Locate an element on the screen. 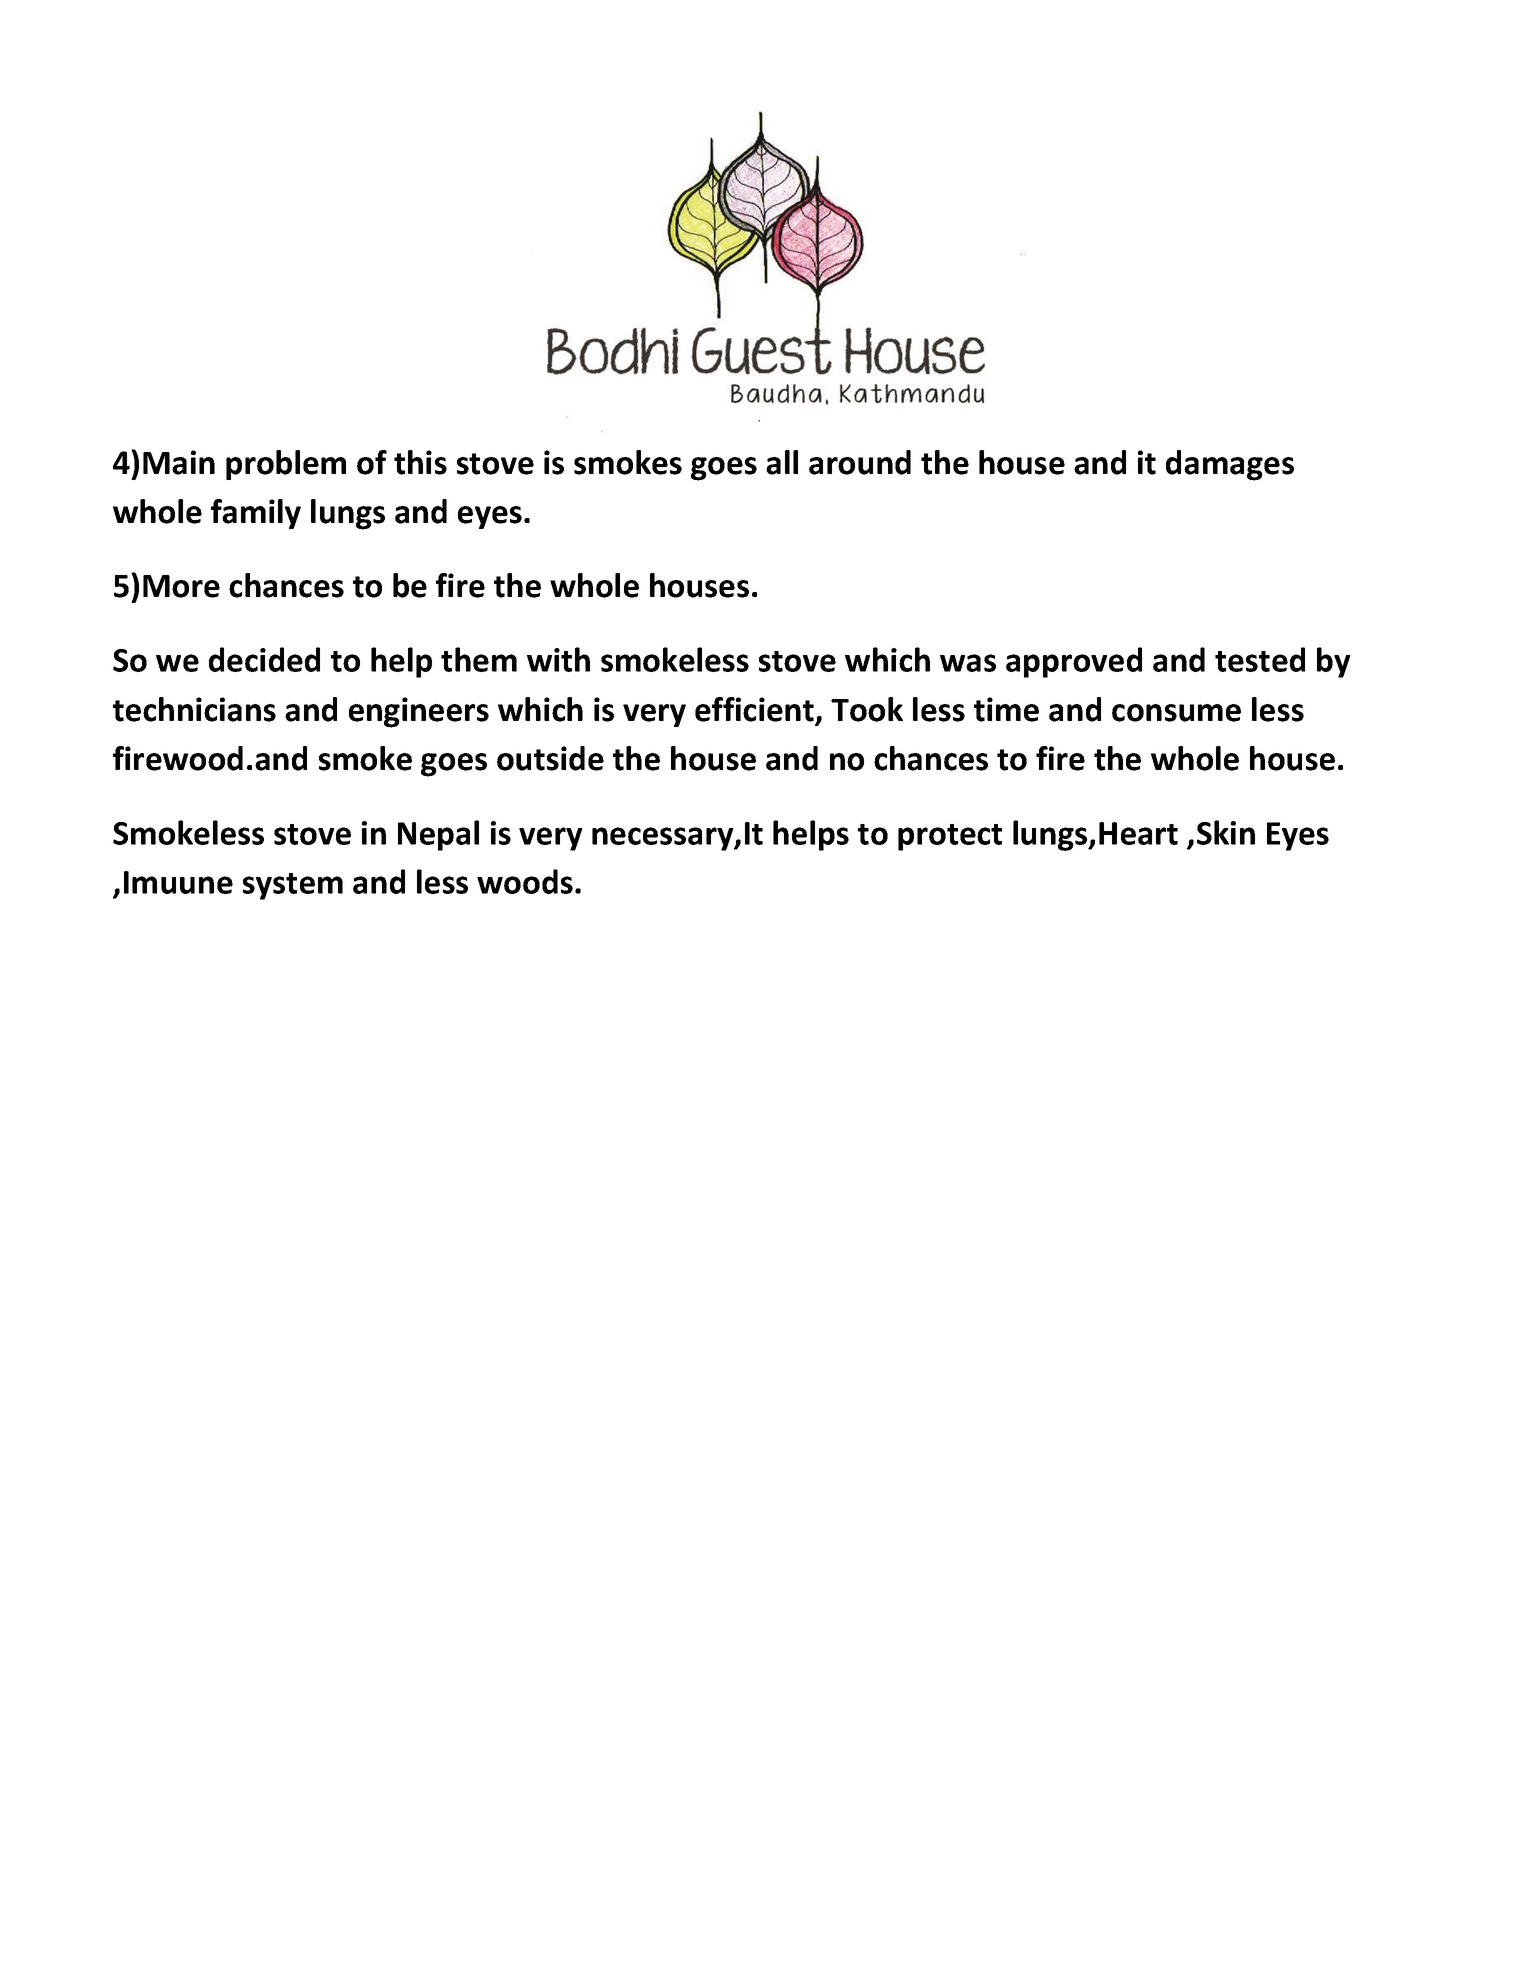  problem is located at coordinates (286, 465).
